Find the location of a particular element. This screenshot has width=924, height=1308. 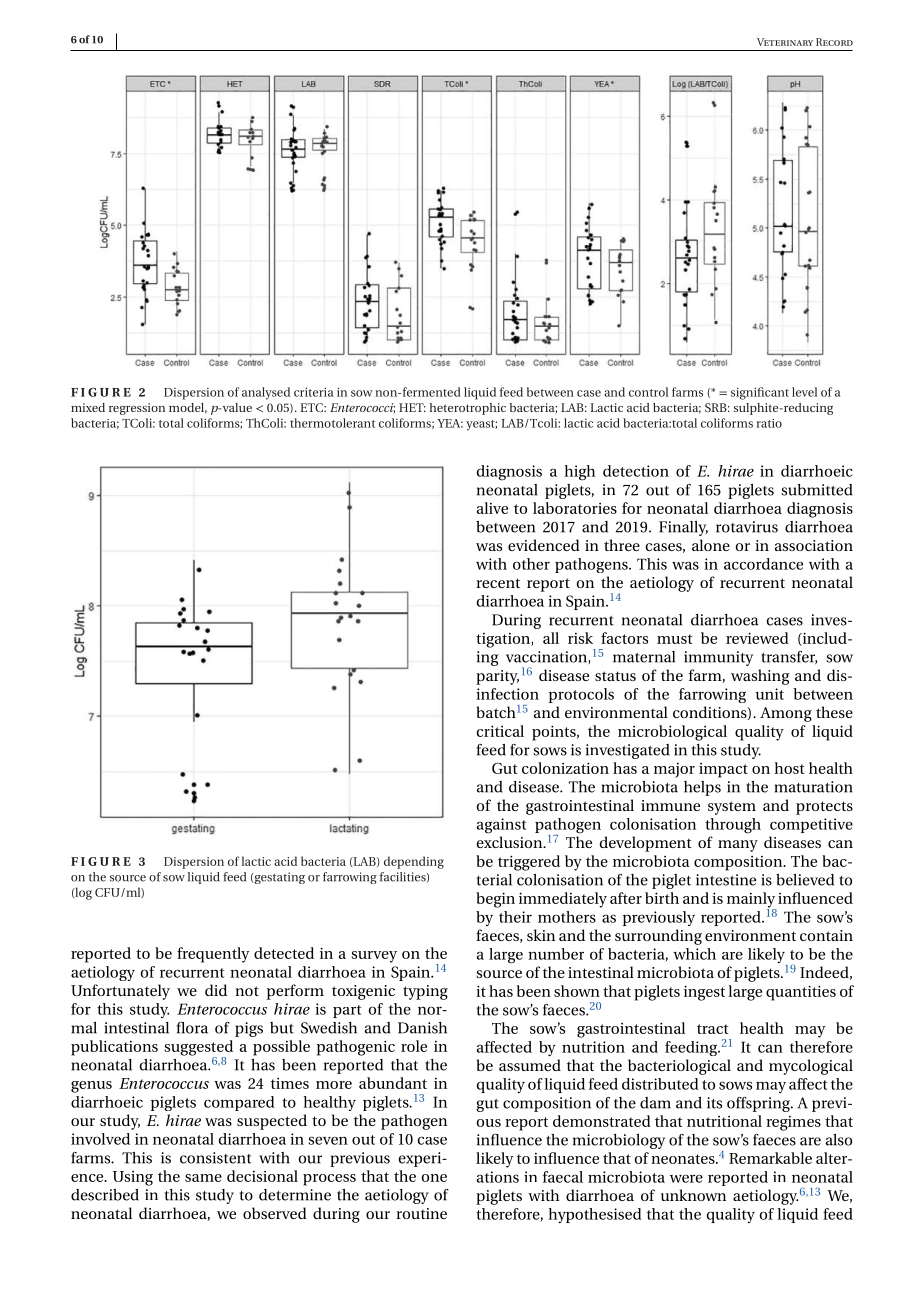

Remarkable is located at coordinates (770, 1158).
